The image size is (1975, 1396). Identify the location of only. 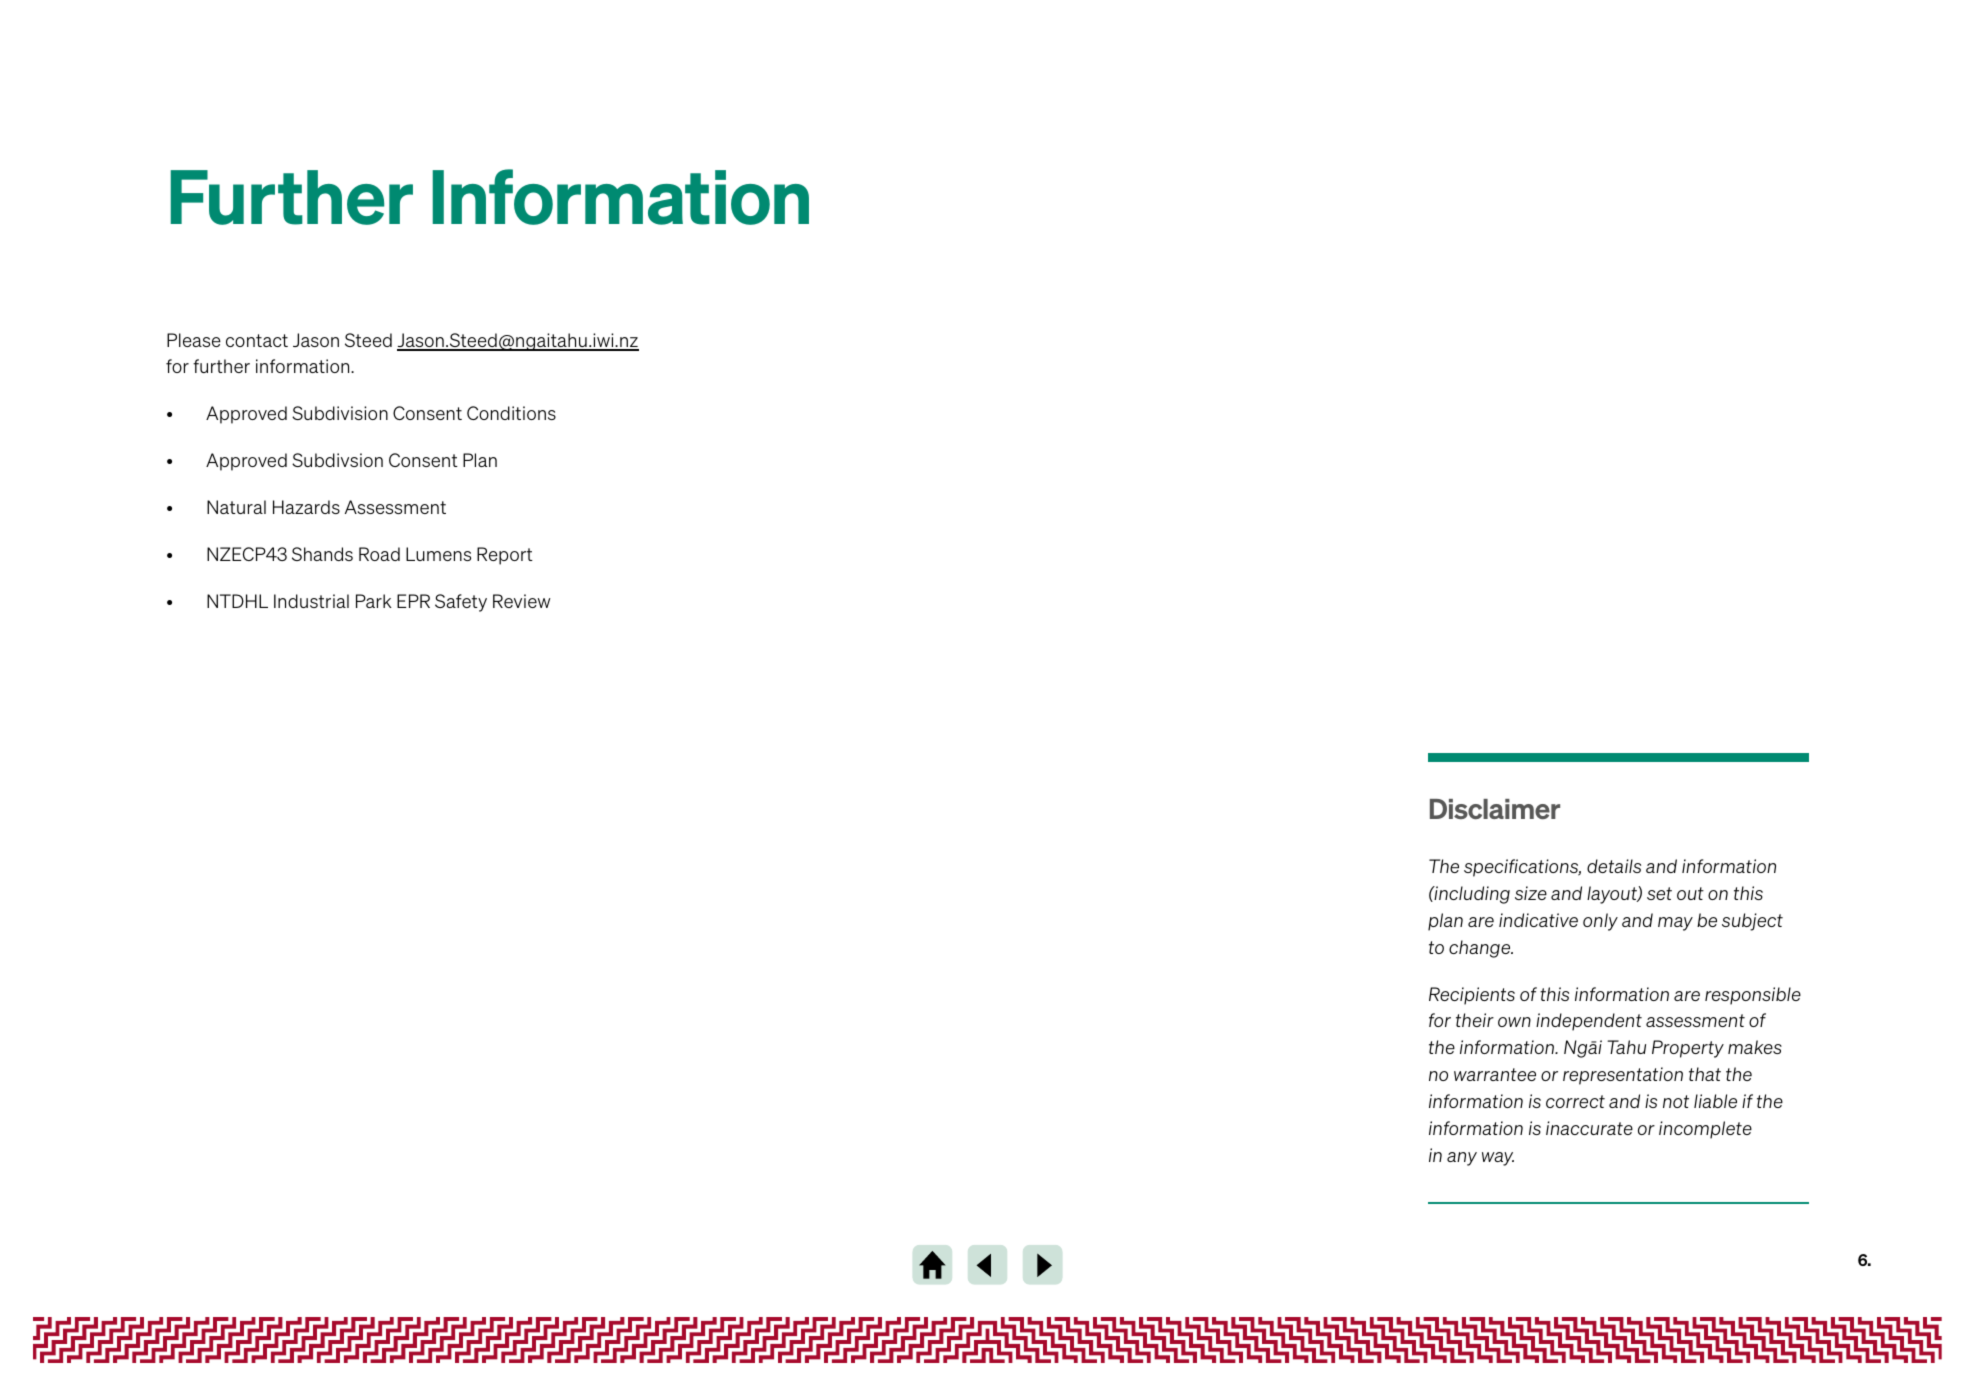
(1600, 922).
